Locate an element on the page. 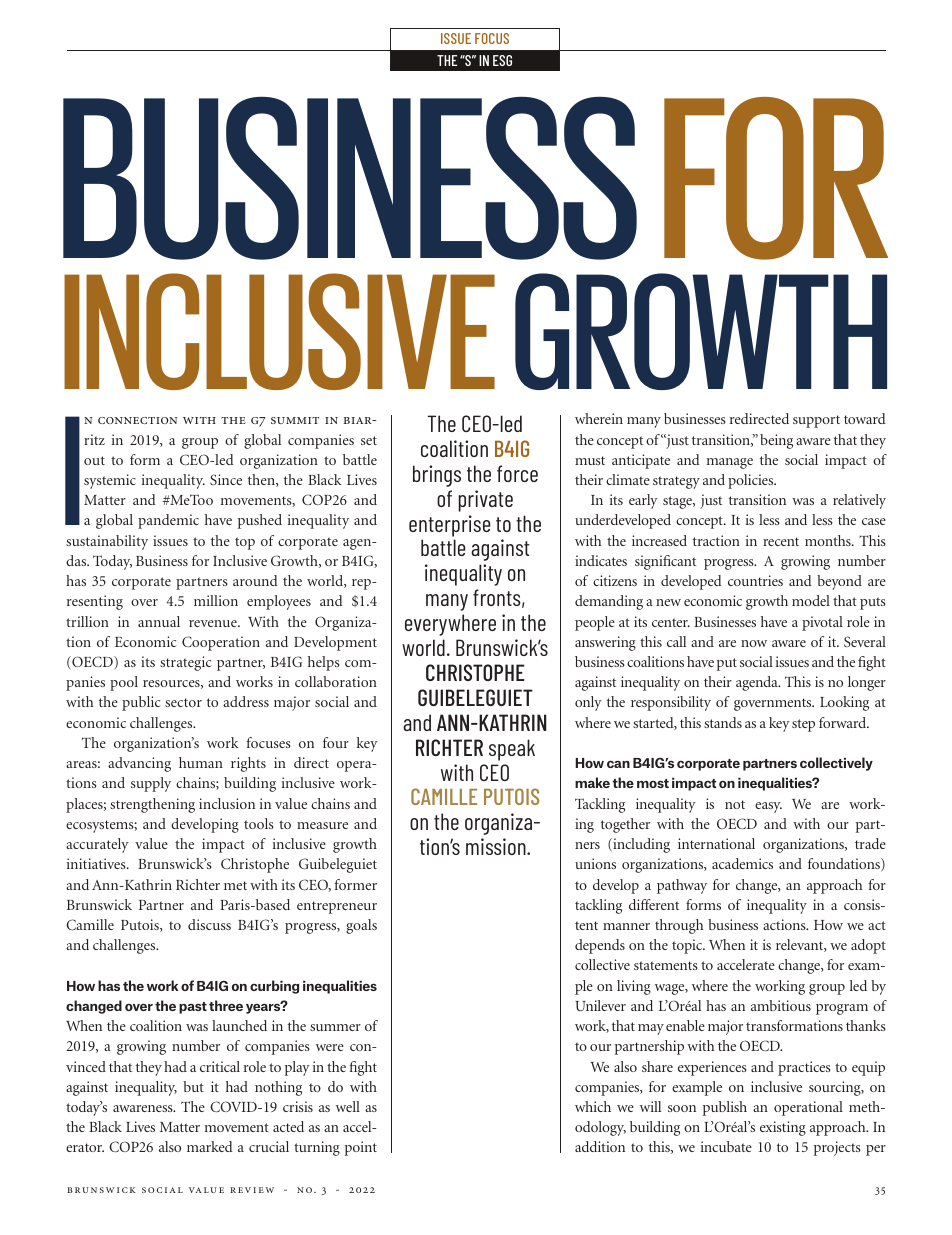  model is located at coordinates (811, 600).
